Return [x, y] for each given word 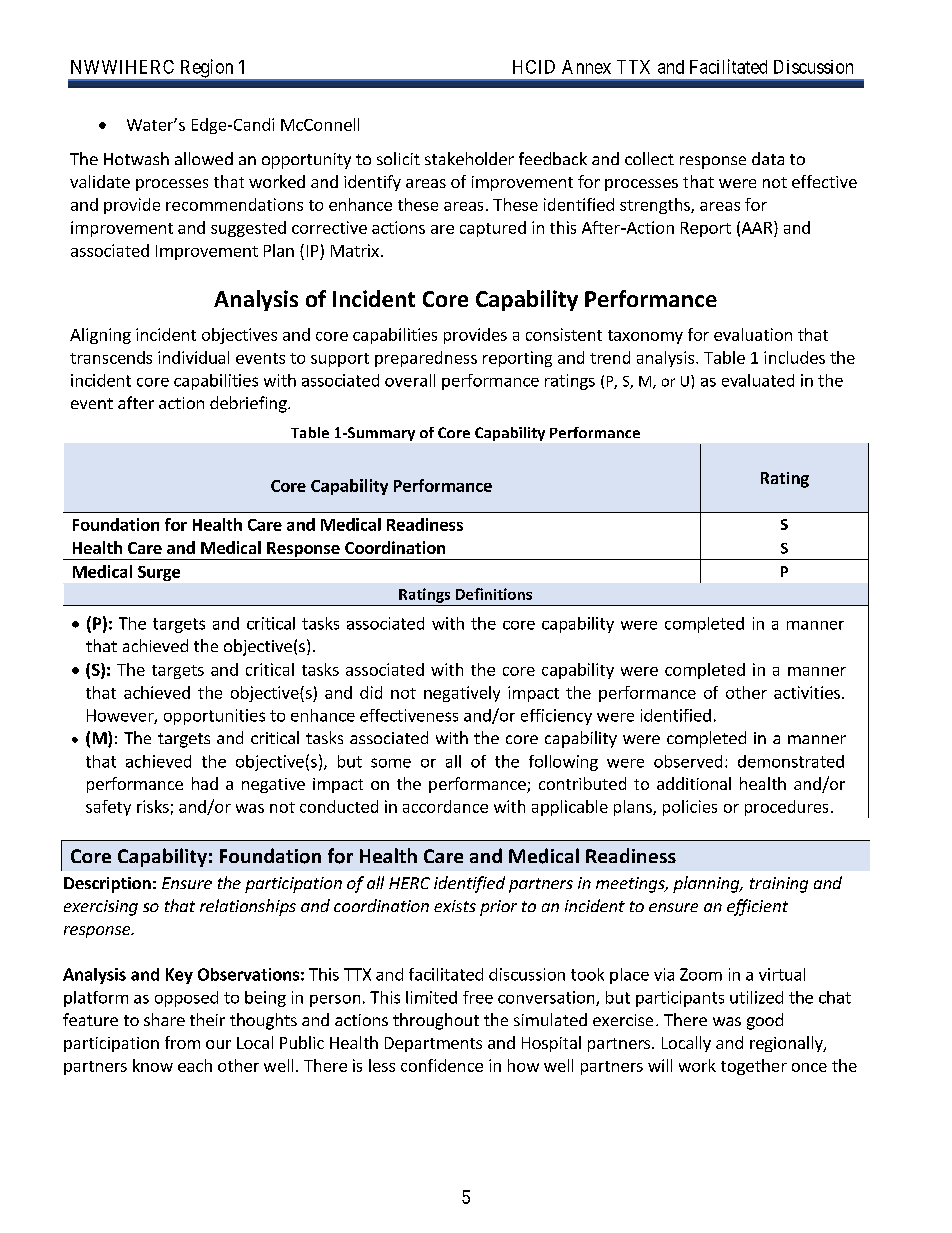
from [182, 1042]
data [768, 158]
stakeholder [469, 158]
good [765, 1021]
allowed [204, 158]
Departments [433, 1044]
